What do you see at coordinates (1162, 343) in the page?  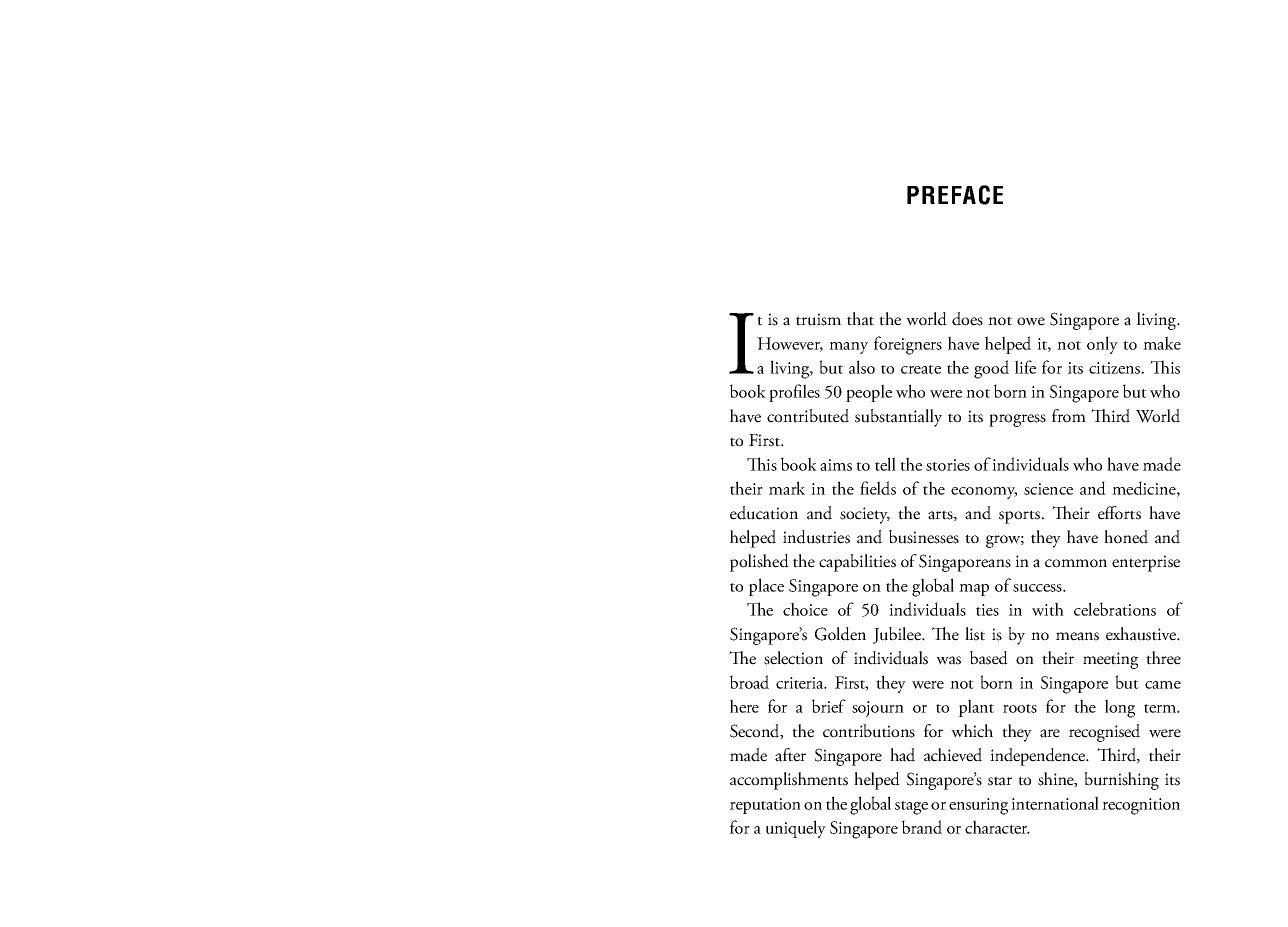 I see `make` at bounding box center [1162, 343].
